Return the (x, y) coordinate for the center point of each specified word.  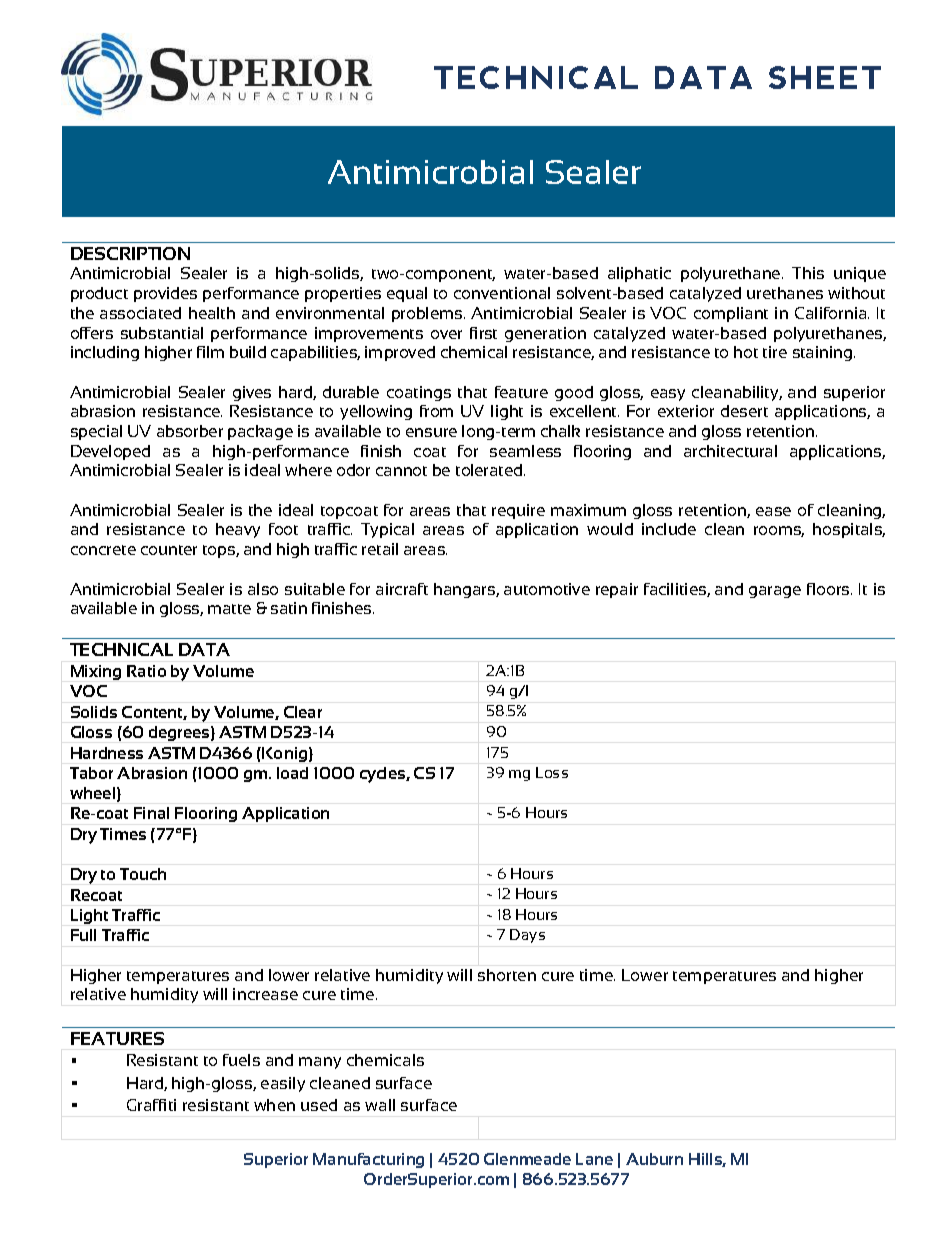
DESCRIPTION (130, 253)
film (210, 352)
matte (229, 609)
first (483, 333)
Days (527, 936)
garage (775, 592)
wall (380, 1105)
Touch (143, 874)
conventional (502, 293)
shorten (507, 975)
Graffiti (151, 1105)
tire (775, 352)
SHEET (825, 77)
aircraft (402, 589)
